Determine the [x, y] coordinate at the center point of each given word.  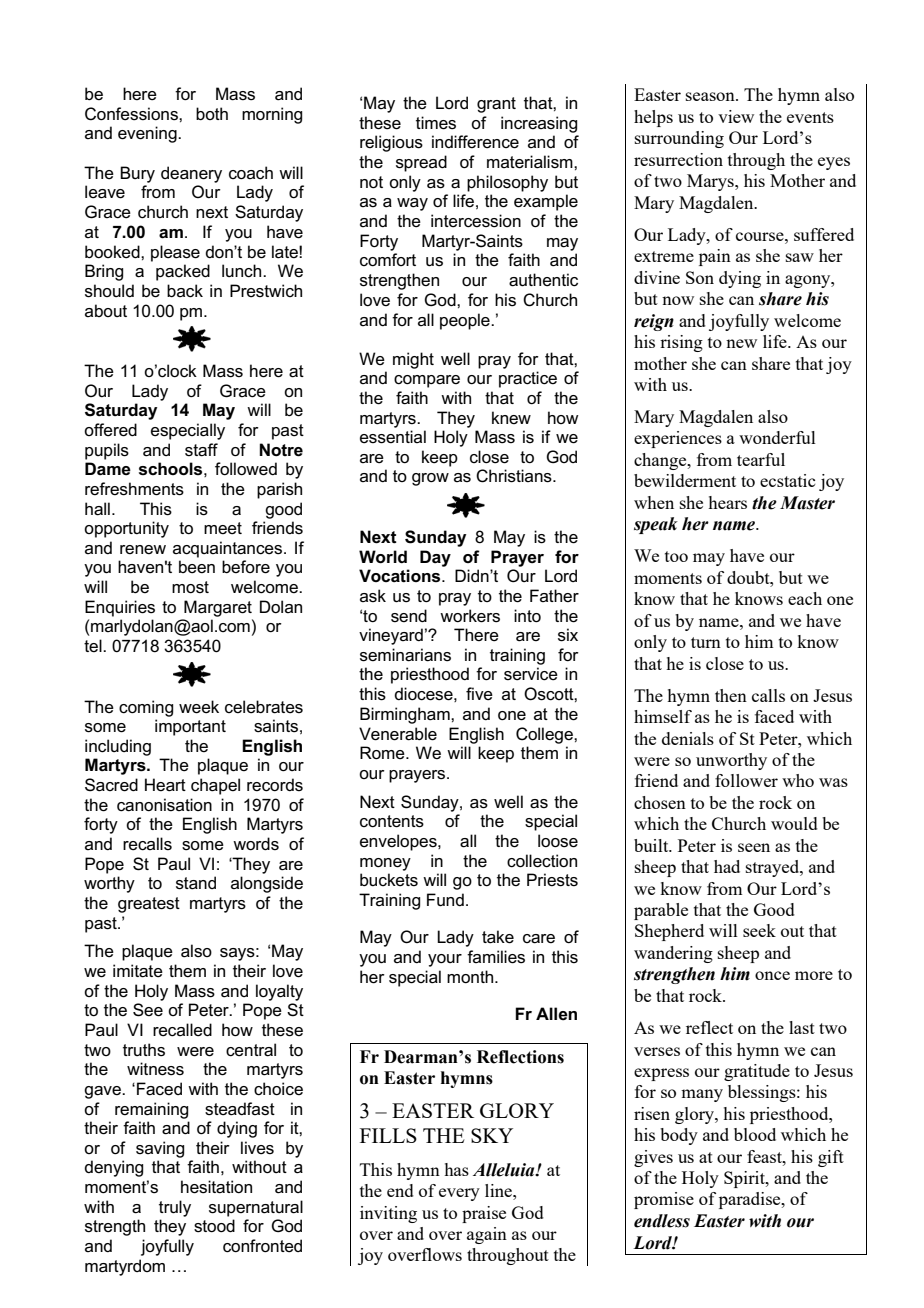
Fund [445, 900]
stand [196, 883]
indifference [475, 142]
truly [175, 1208]
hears [727, 502]
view [736, 116]
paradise [751, 1200]
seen [754, 847]
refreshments [134, 489]
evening [148, 134]
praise [484, 1214]
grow [430, 479]
